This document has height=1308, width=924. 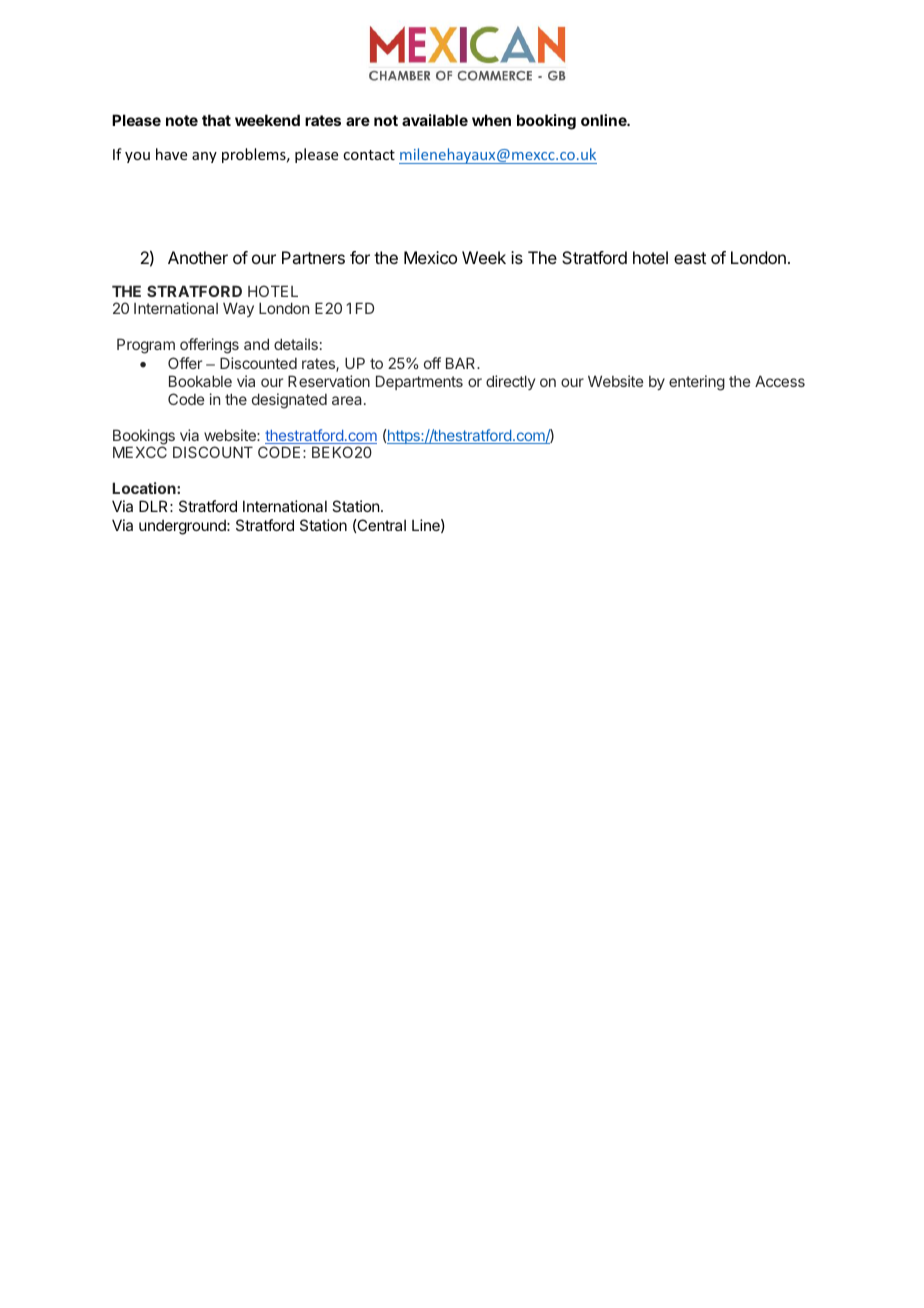 I want to click on contact, so click(x=369, y=155).
